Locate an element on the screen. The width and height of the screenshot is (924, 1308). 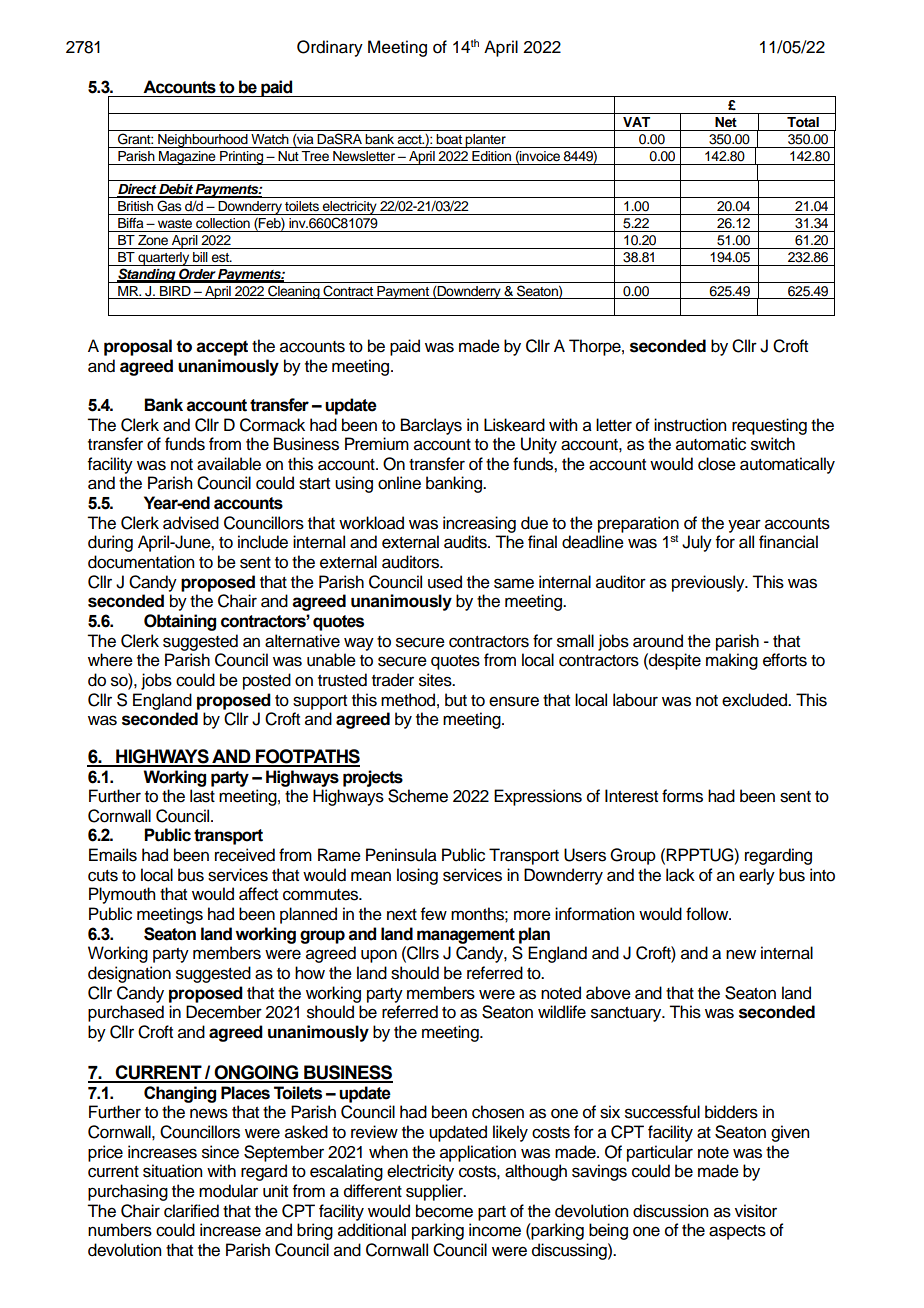
clarified is located at coordinates (191, 1211).
